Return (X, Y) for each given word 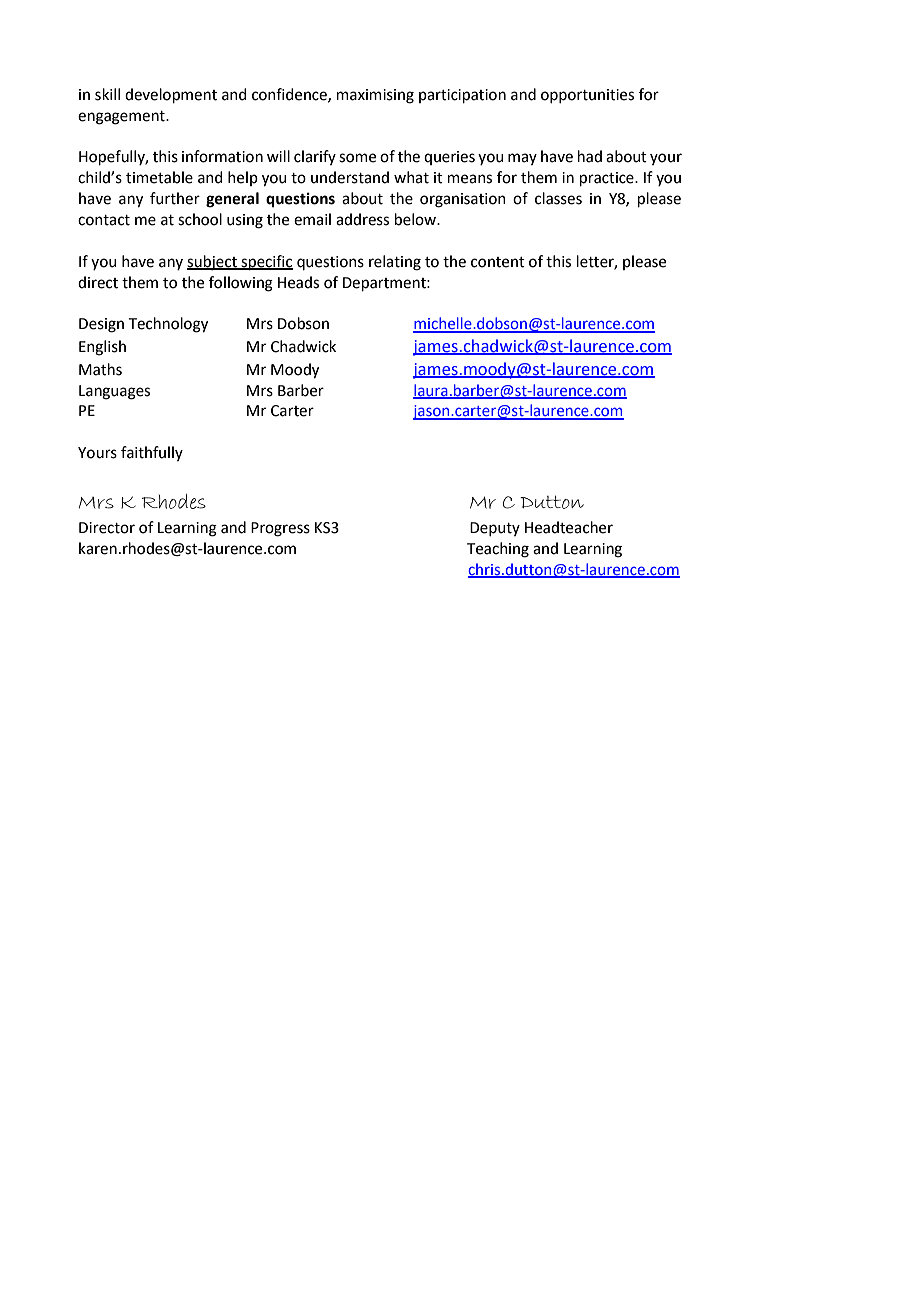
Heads (298, 282)
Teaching (498, 550)
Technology (168, 325)
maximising (375, 96)
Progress (280, 529)
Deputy (495, 529)
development (171, 95)
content (498, 262)
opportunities (587, 96)
